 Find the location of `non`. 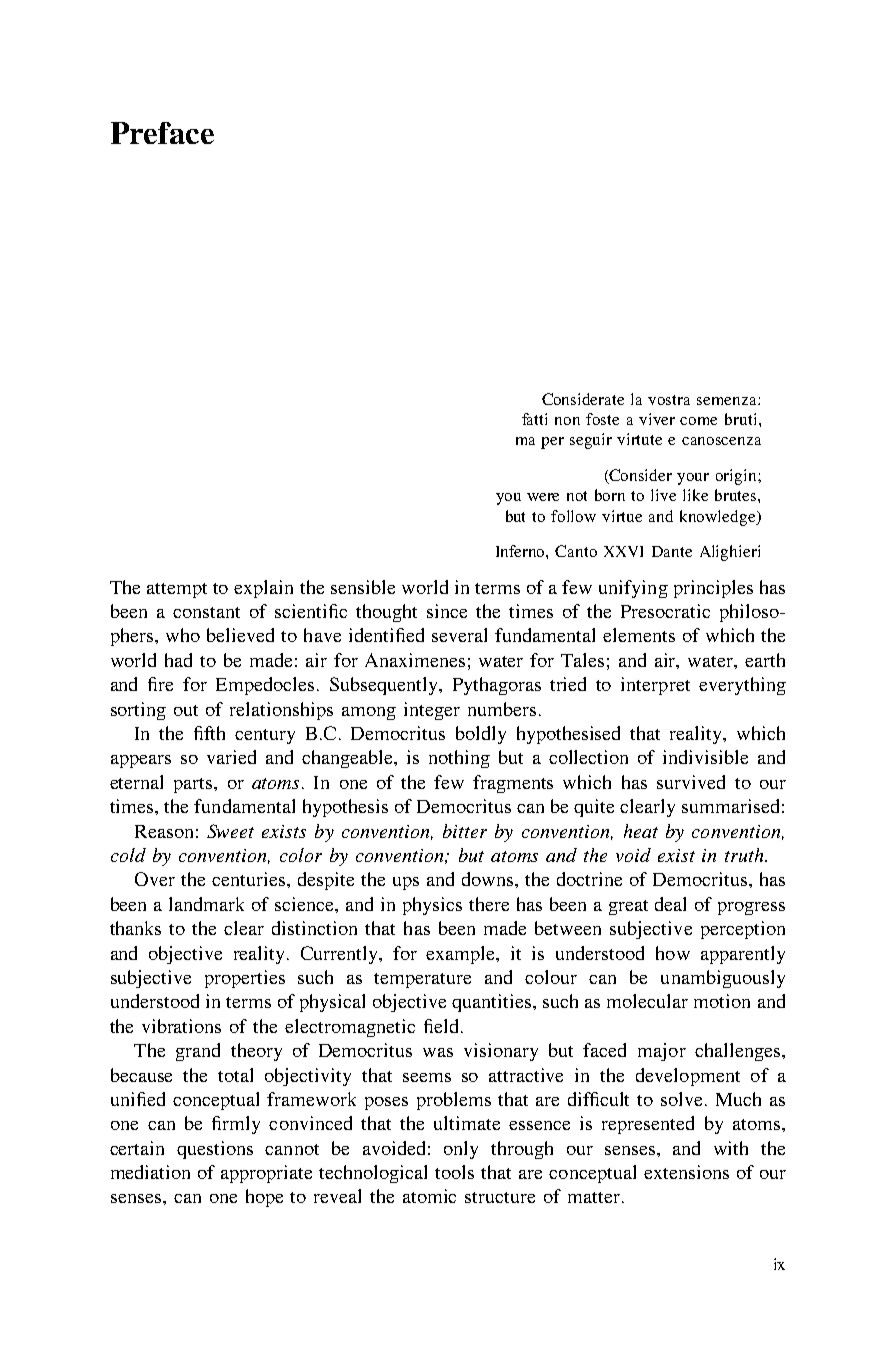

non is located at coordinates (567, 421).
